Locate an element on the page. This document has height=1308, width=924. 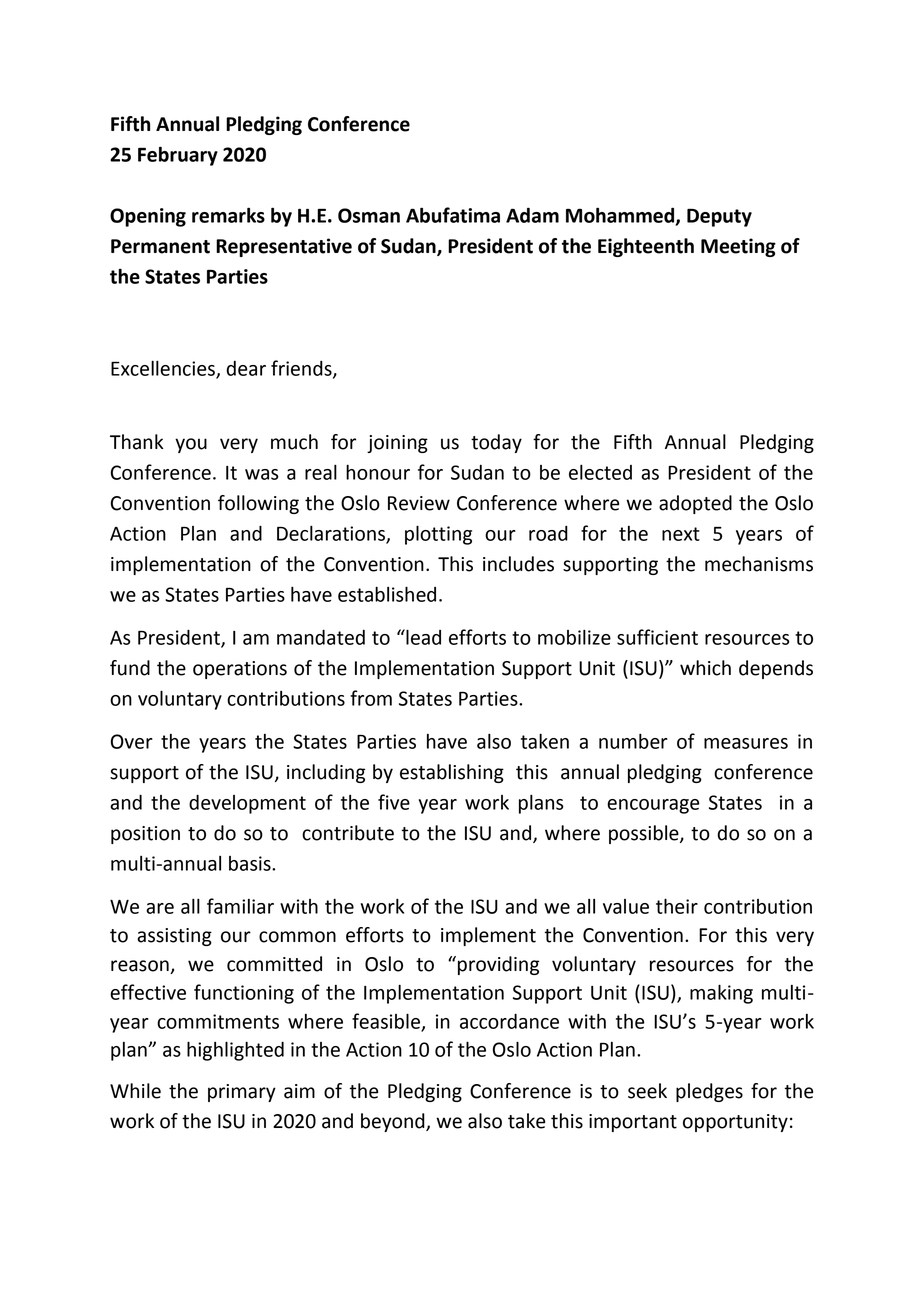
beyond is located at coordinates (394, 1122).
